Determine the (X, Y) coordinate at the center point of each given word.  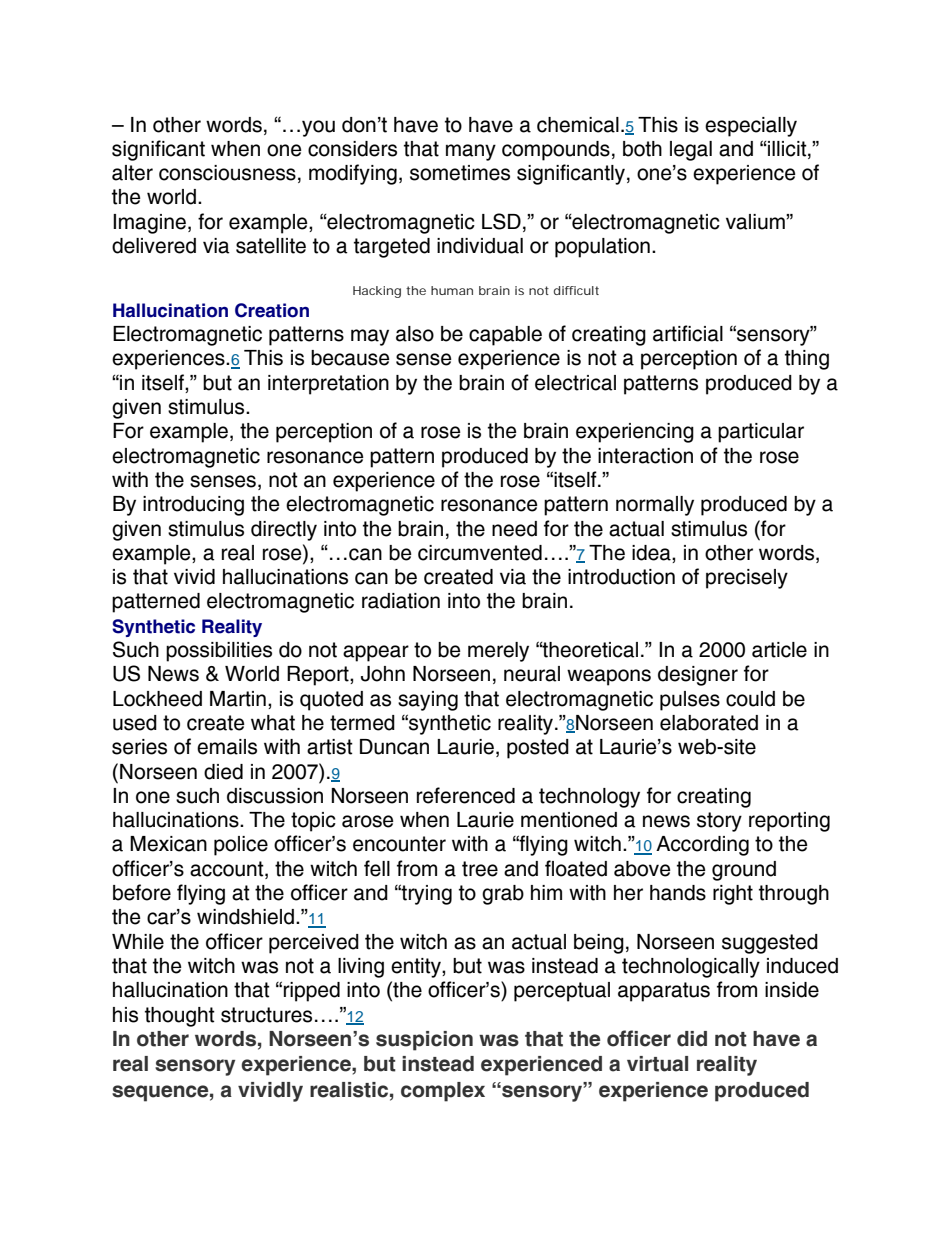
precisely (747, 579)
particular (761, 433)
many (471, 152)
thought (180, 1017)
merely (498, 652)
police (241, 846)
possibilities (219, 652)
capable (505, 336)
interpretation (328, 385)
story (719, 822)
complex (443, 1092)
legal (691, 151)
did (692, 1039)
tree (480, 869)
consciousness (227, 173)
